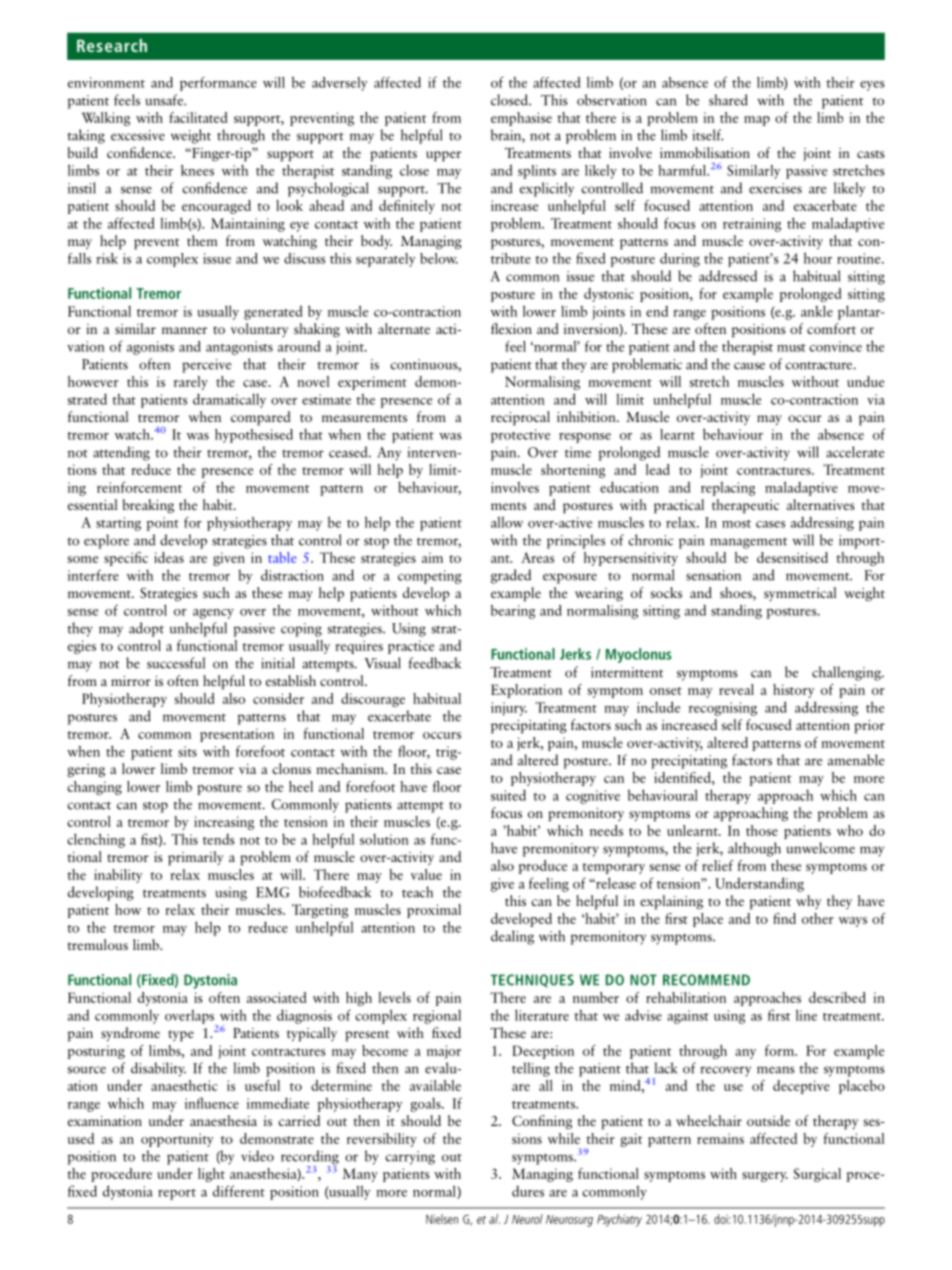  Describe the element at coordinates (146, 629) in the document. I see `adopt` at that location.
